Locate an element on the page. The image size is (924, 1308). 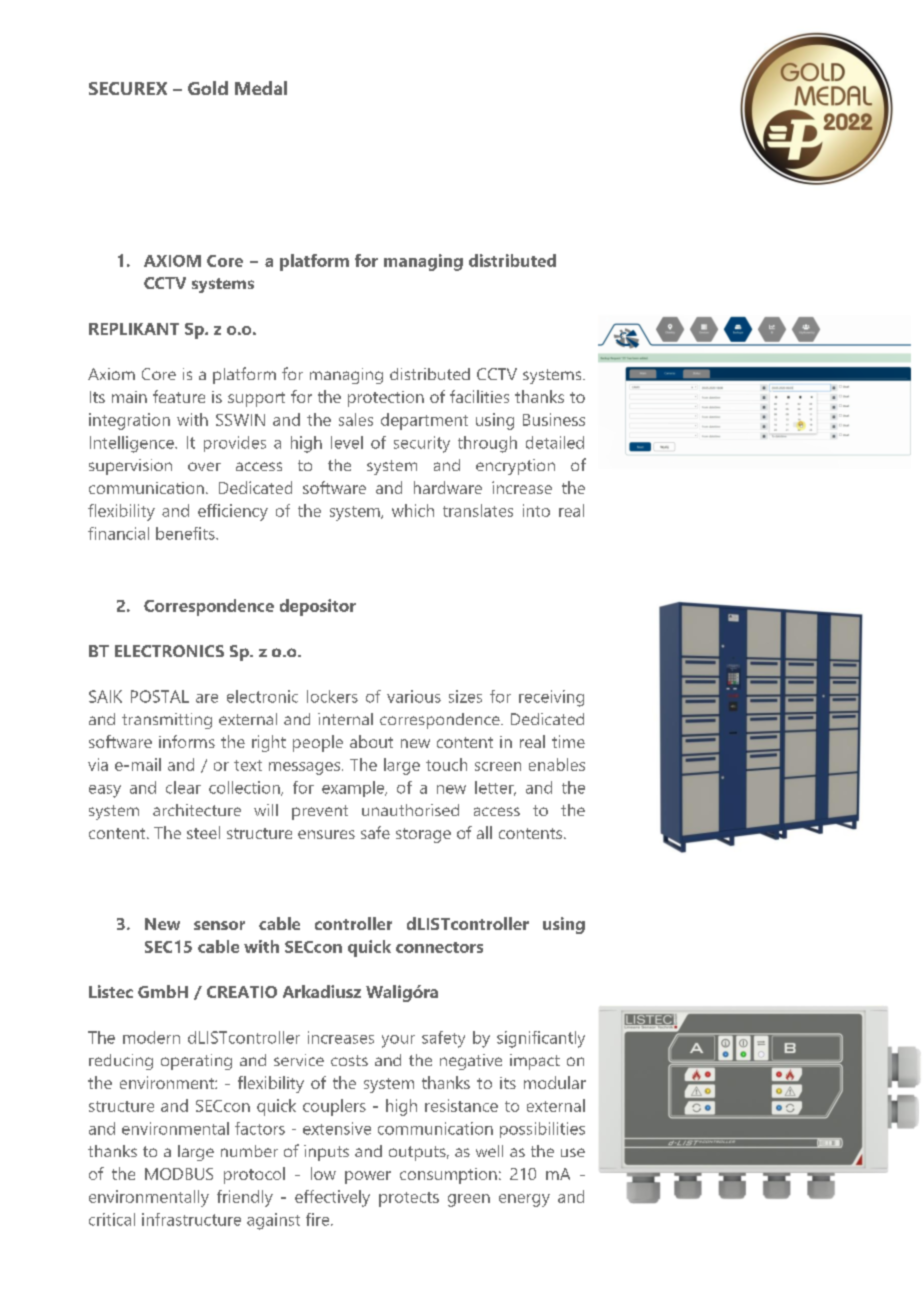
supervision is located at coordinates (130, 467).
